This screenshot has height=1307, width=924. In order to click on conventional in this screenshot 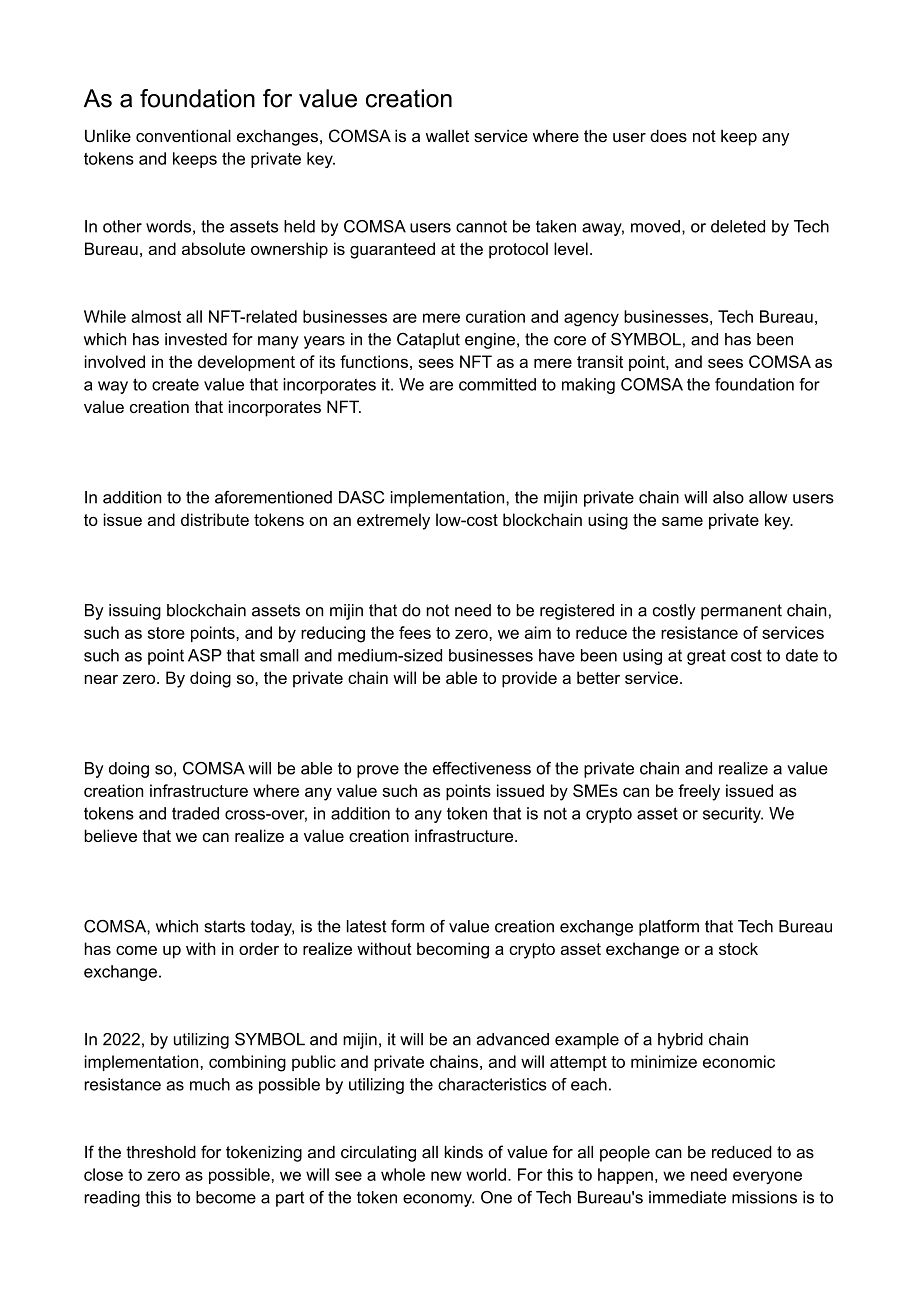, I will do `click(183, 135)`.
